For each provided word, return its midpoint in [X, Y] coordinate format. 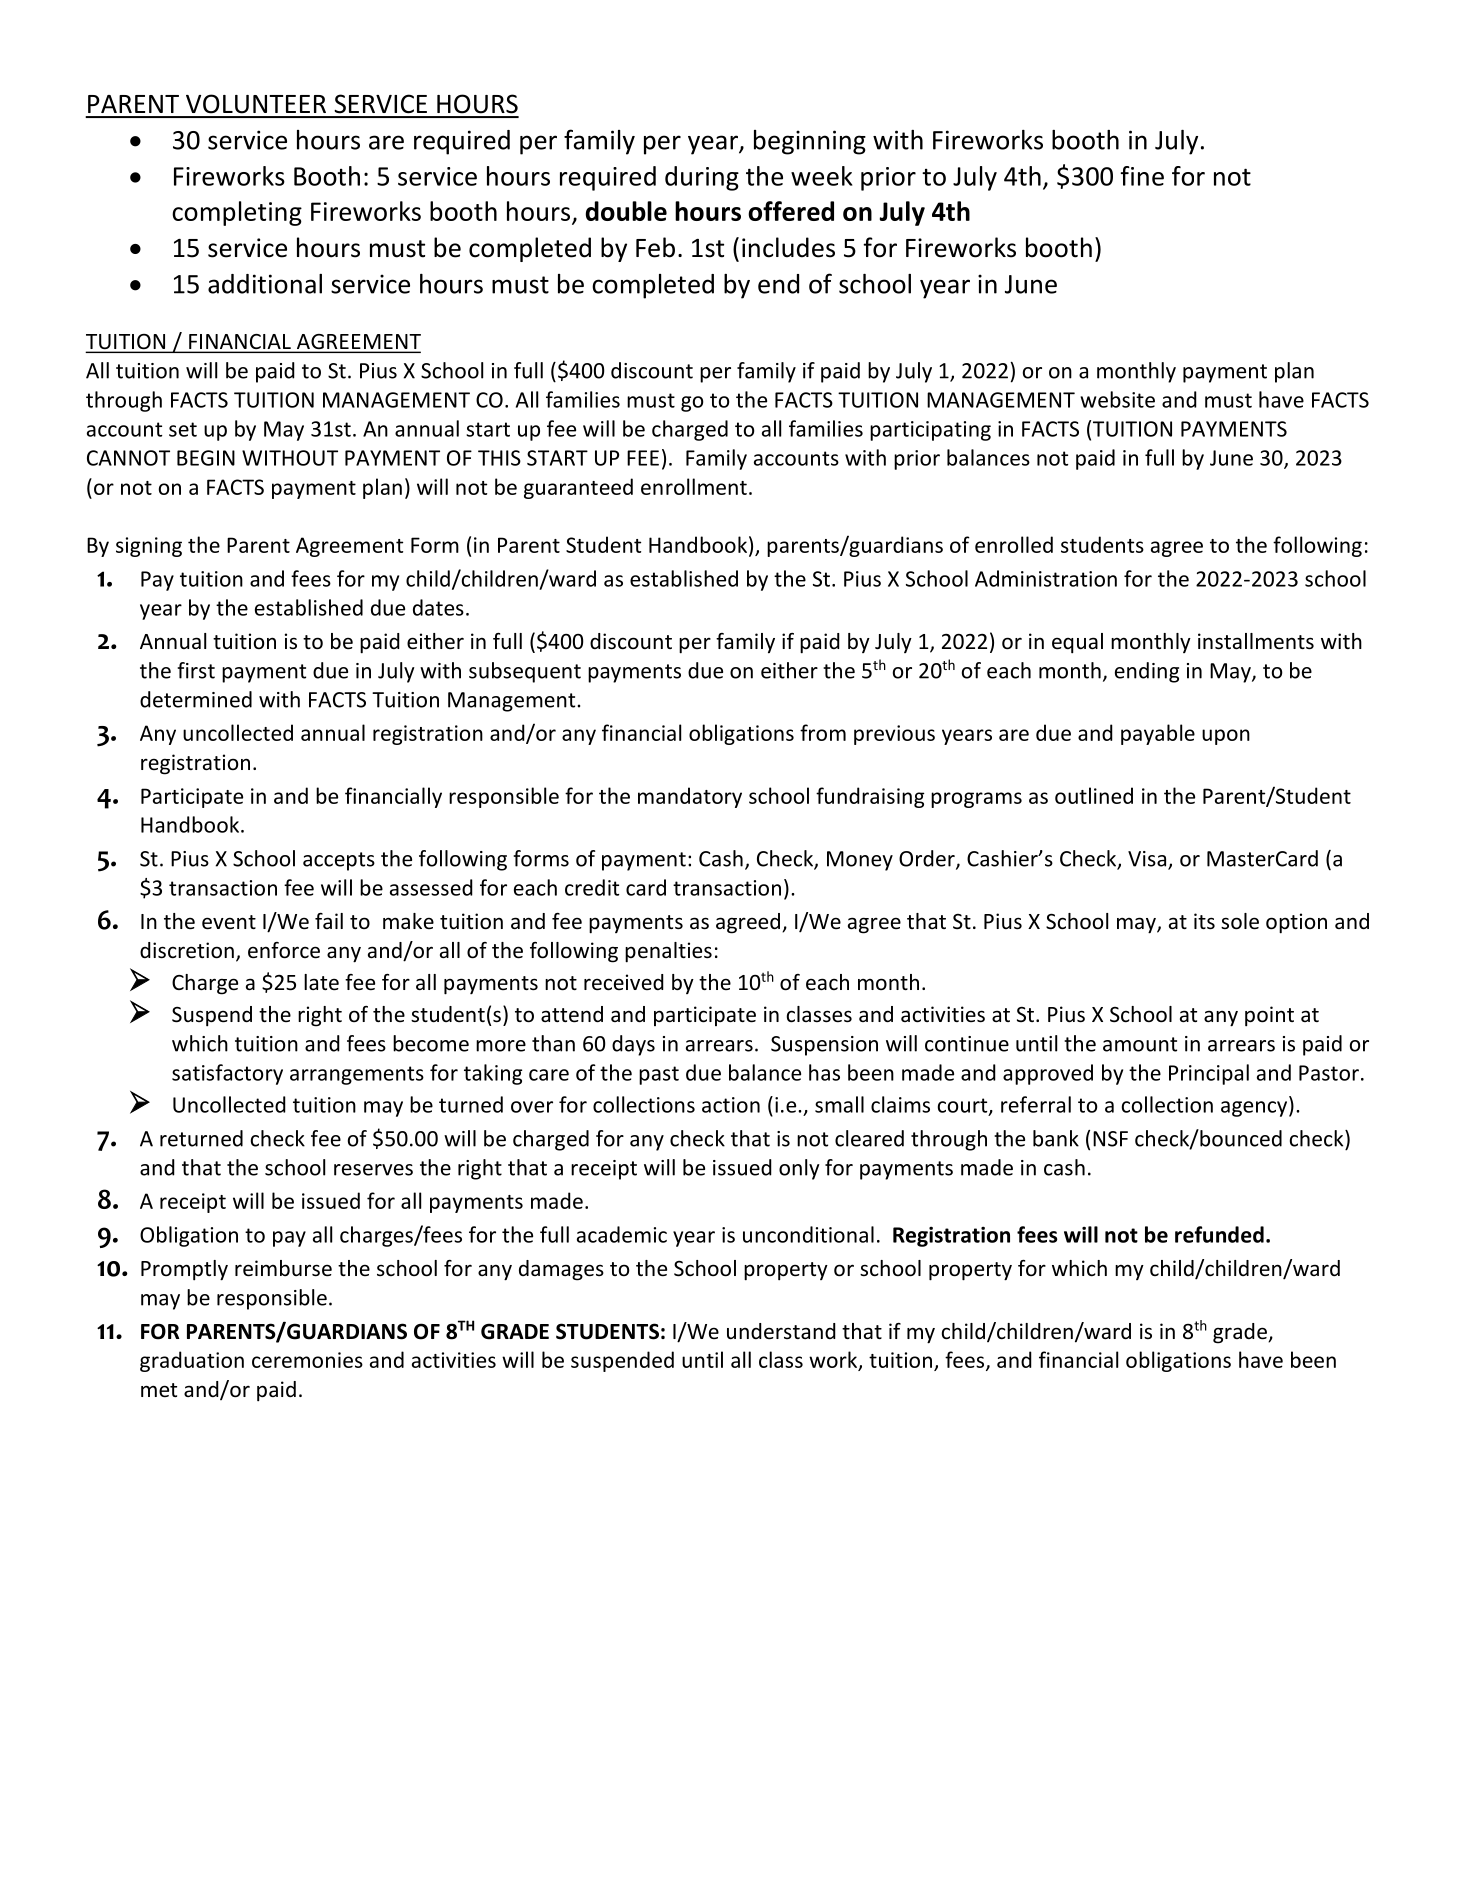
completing [237, 213]
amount [1140, 1044]
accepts [339, 861]
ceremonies [307, 1360]
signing [149, 547]
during [702, 178]
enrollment [694, 486]
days [633, 1045]
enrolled [1014, 544]
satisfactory [227, 1074]
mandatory [690, 797]
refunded [1219, 1234]
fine [1142, 176]
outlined [1094, 795]
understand [781, 1331]
